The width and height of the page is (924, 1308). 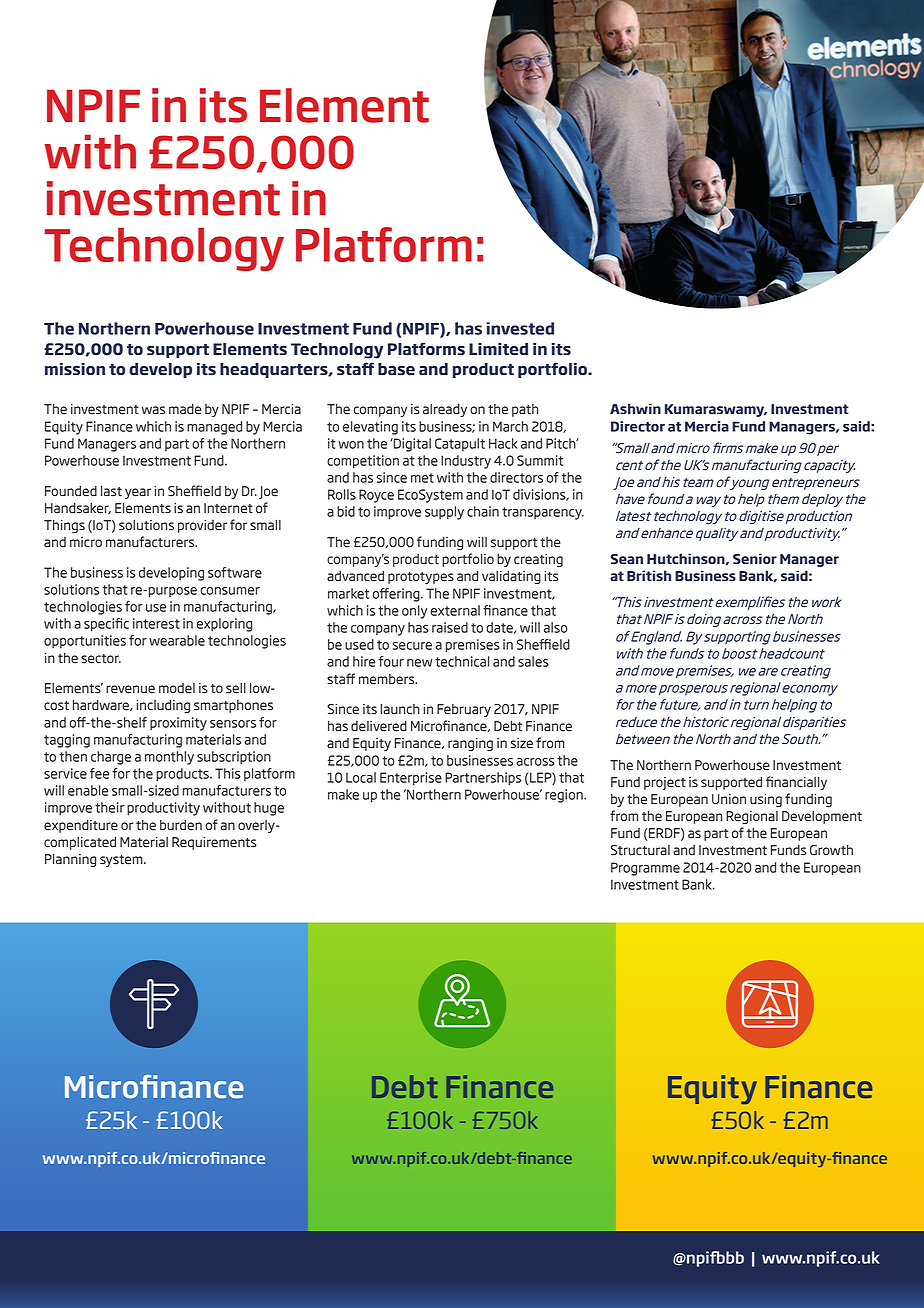 What do you see at coordinates (75, 369) in the page?
I see `mission` at bounding box center [75, 369].
